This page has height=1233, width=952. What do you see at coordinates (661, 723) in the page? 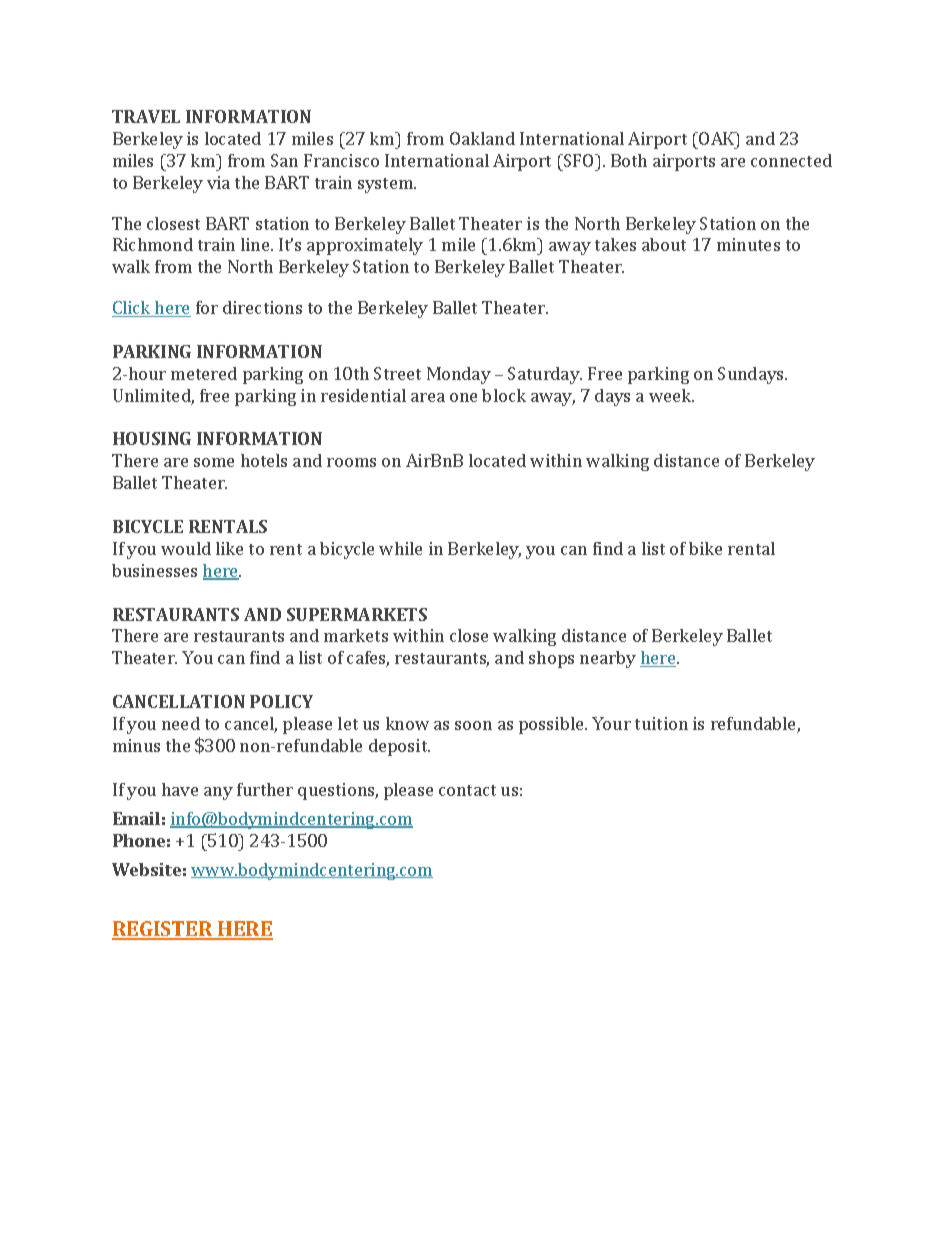
I see `tuition` at bounding box center [661, 723].
